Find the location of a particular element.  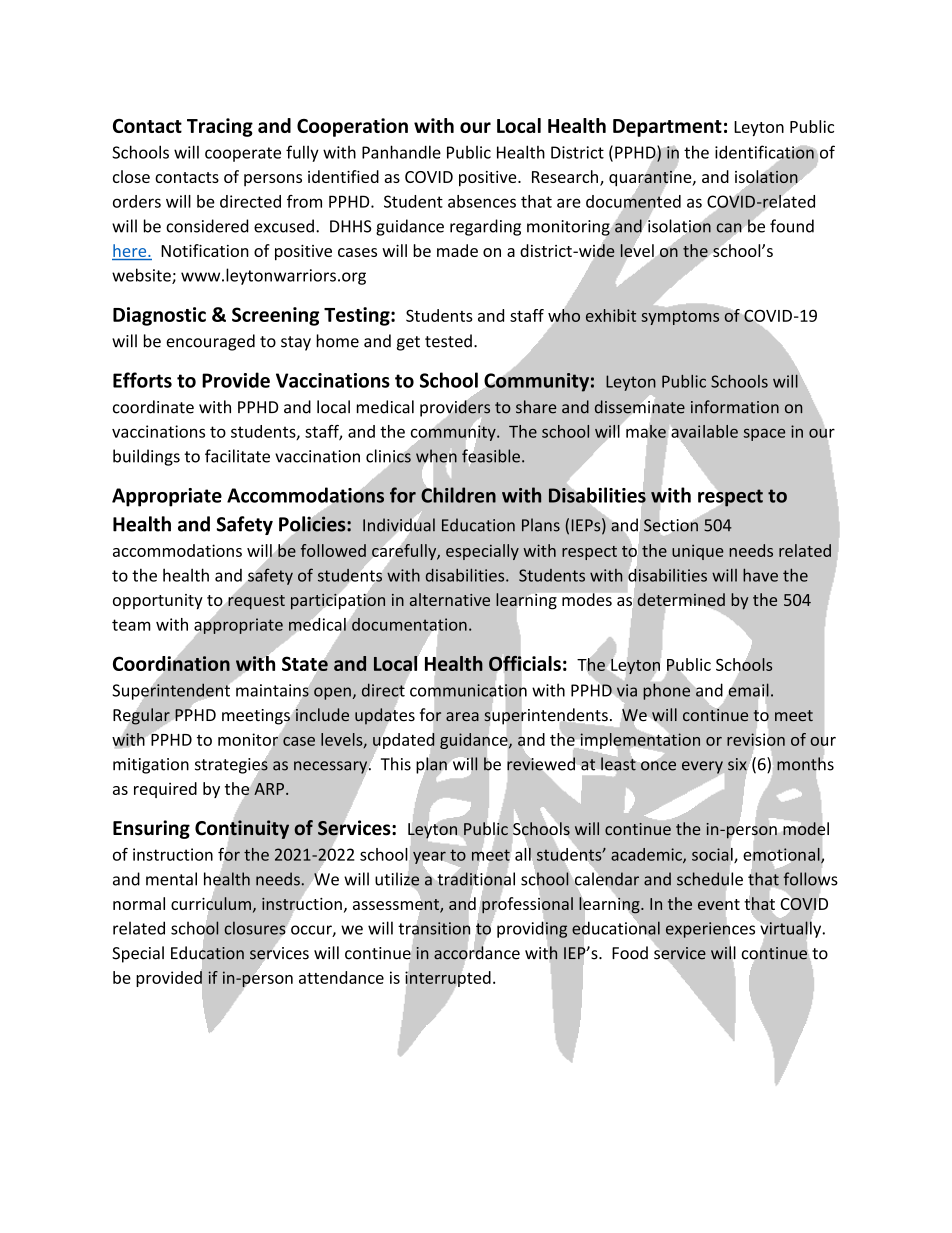

facilitate is located at coordinates (237, 456).
